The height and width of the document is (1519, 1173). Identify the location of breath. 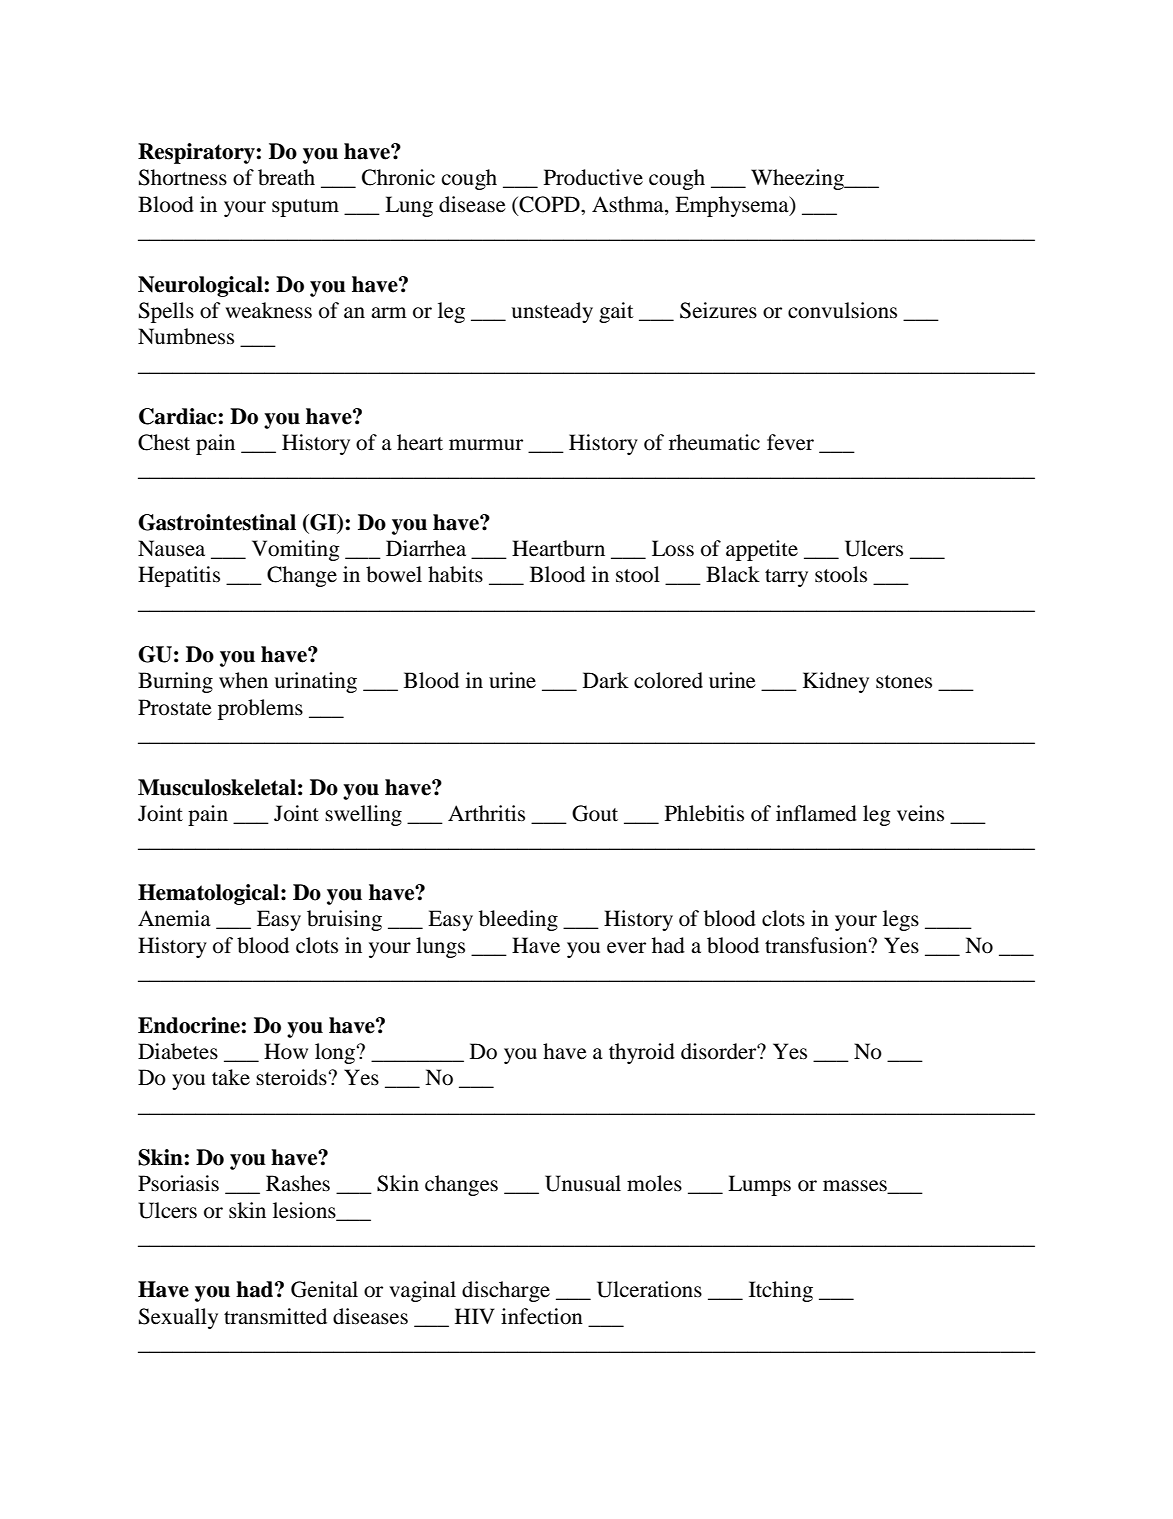
(286, 177).
